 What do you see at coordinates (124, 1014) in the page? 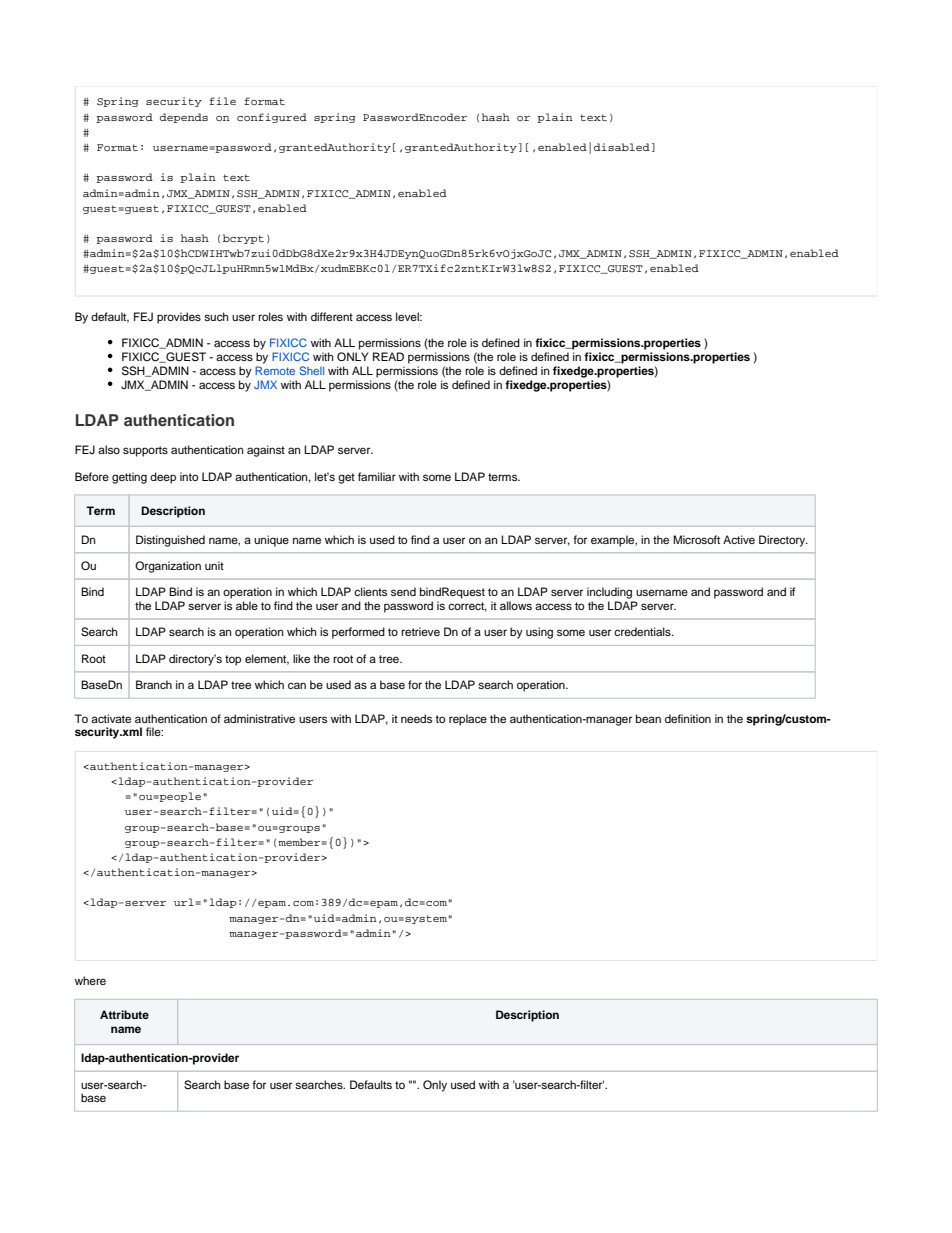
I see `Attribute` at bounding box center [124, 1014].
